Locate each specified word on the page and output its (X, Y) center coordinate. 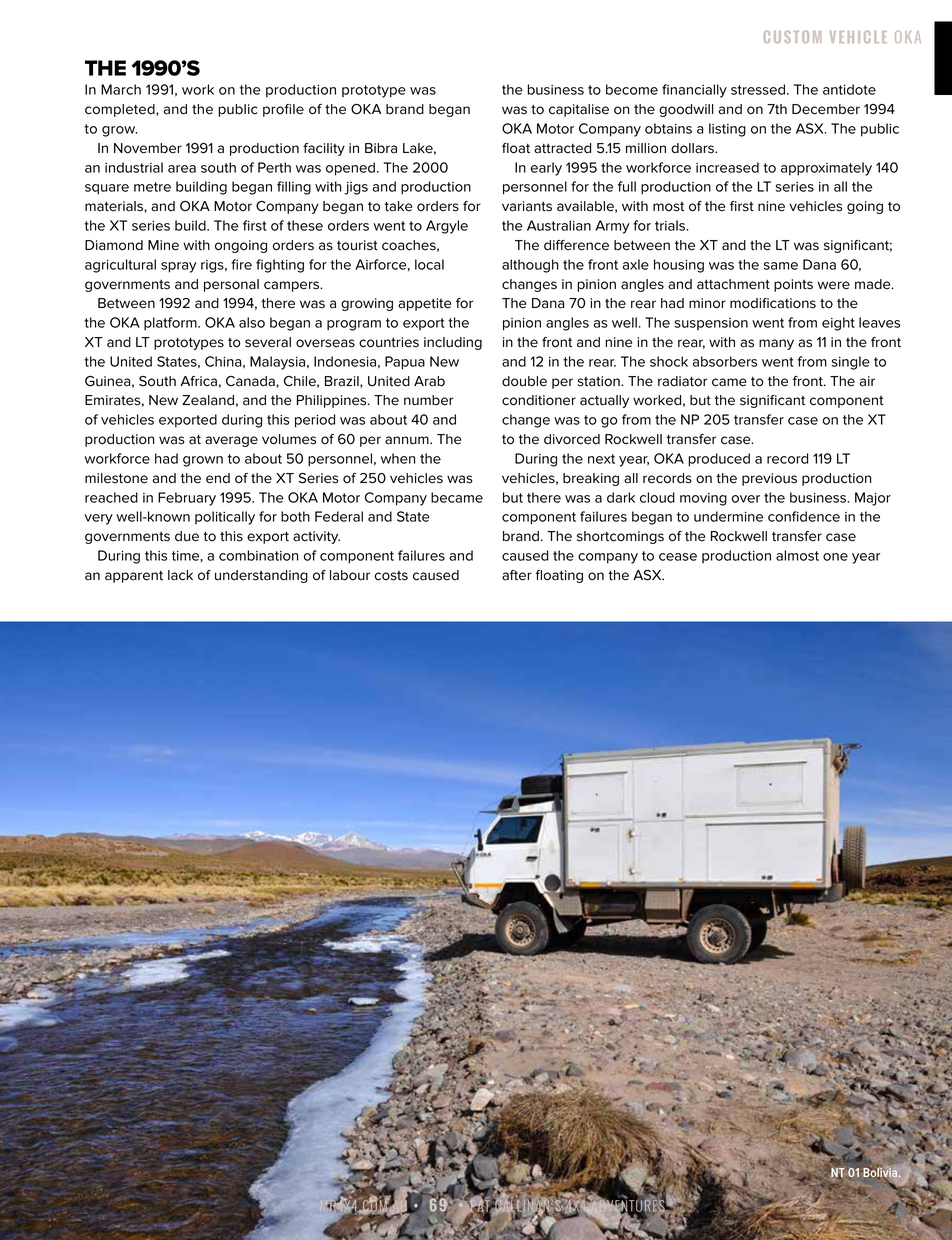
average (231, 441)
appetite (424, 304)
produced (719, 460)
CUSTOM (792, 37)
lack (180, 575)
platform (171, 324)
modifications (773, 303)
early (546, 169)
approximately (826, 169)
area (182, 169)
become (632, 89)
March (121, 89)
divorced (572, 439)
